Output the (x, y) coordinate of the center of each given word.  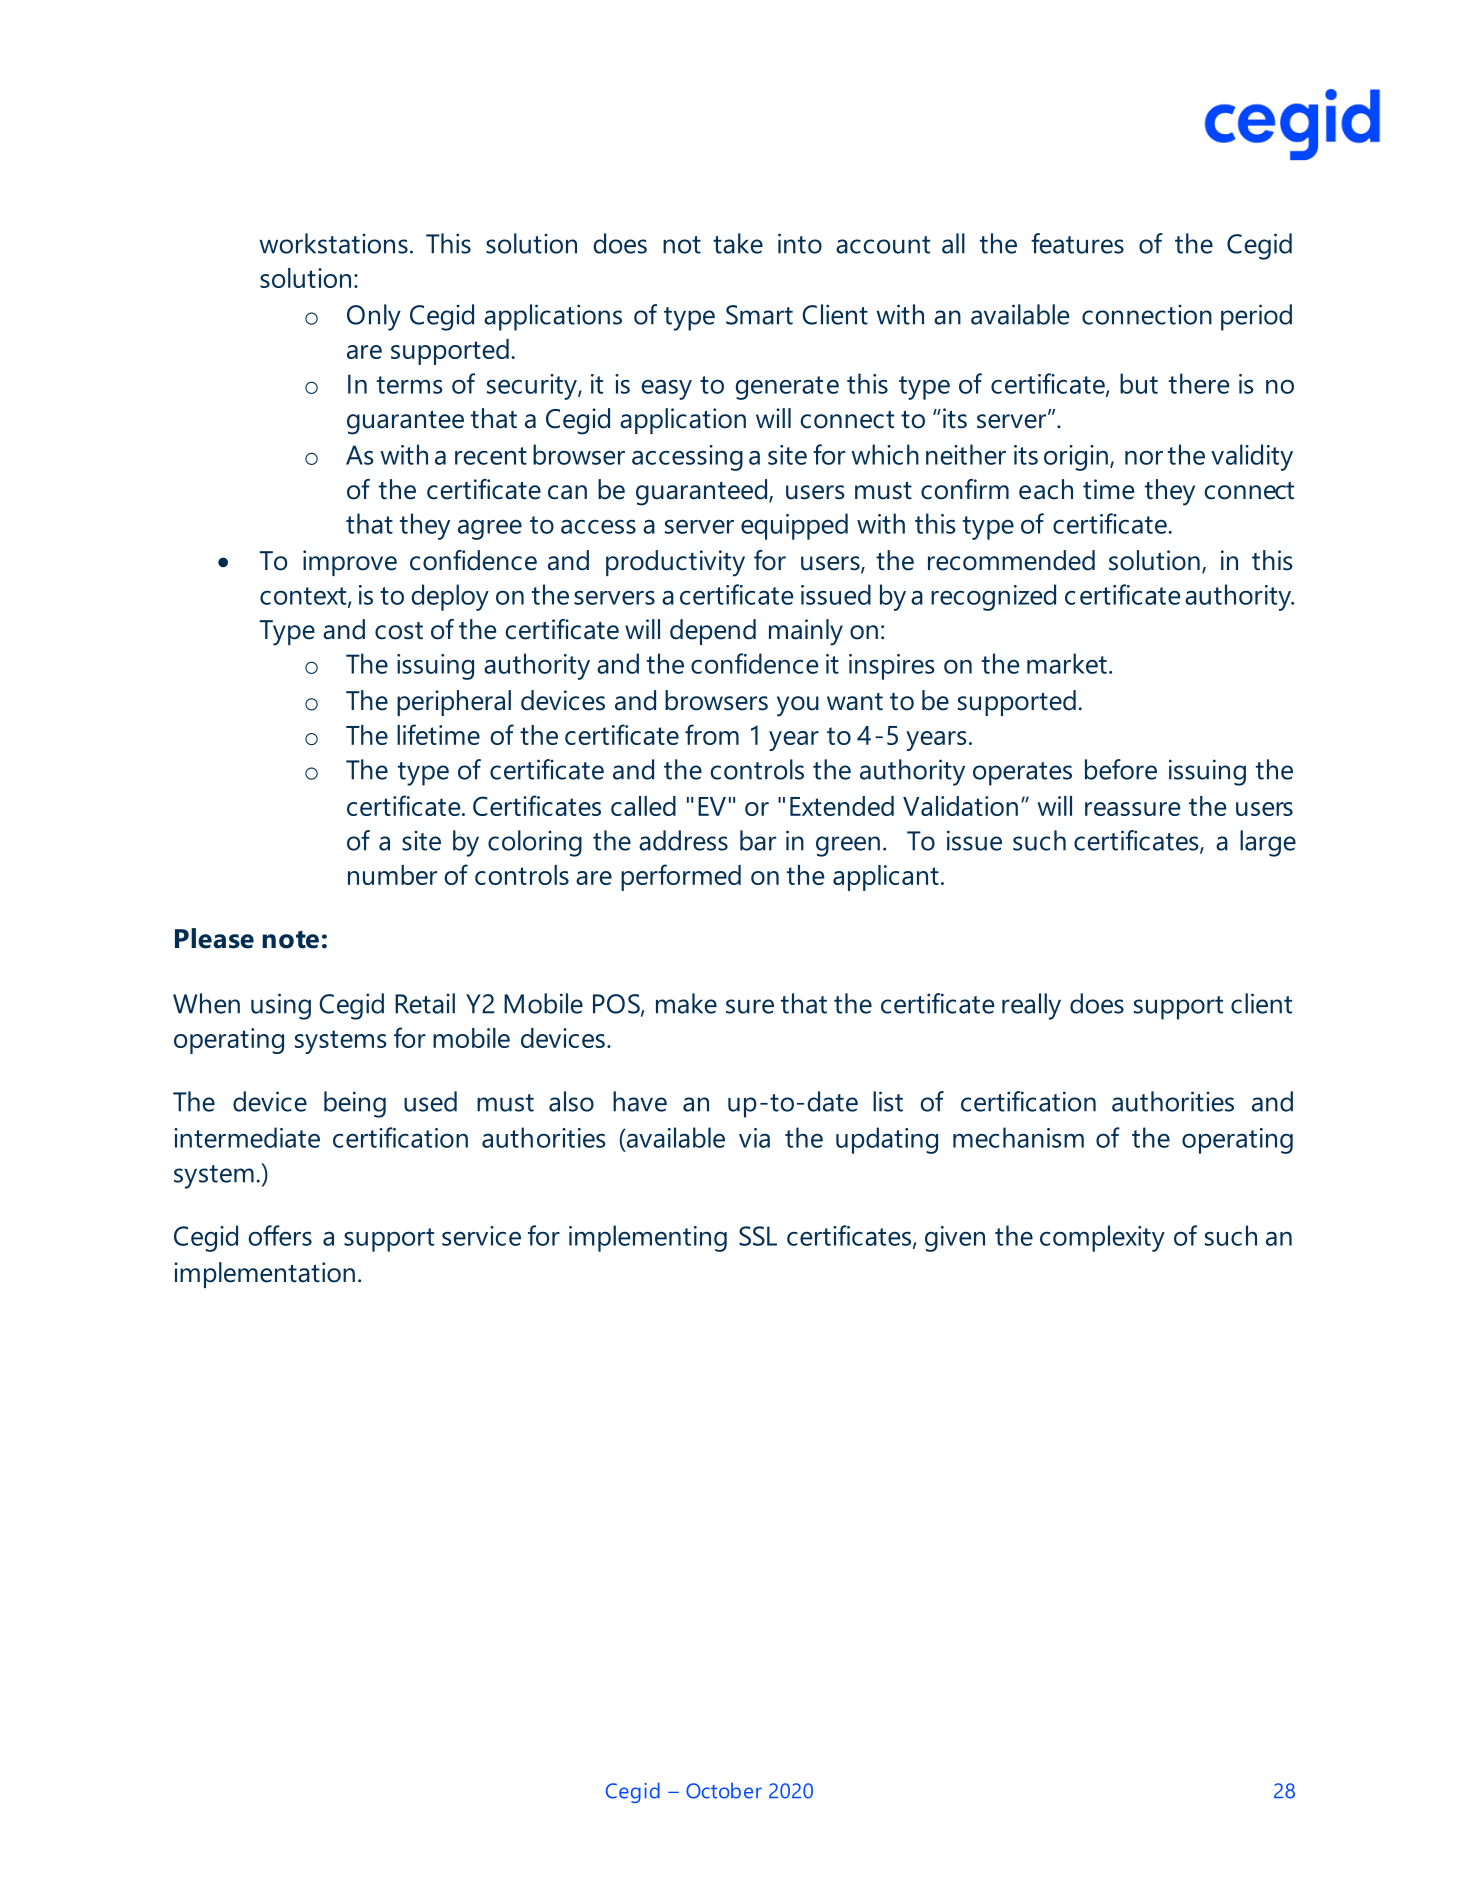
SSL (758, 1236)
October (724, 1791)
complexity (1102, 1238)
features (1077, 243)
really (1031, 1006)
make (686, 1003)
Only (374, 317)
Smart (759, 315)
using (281, 1006)
